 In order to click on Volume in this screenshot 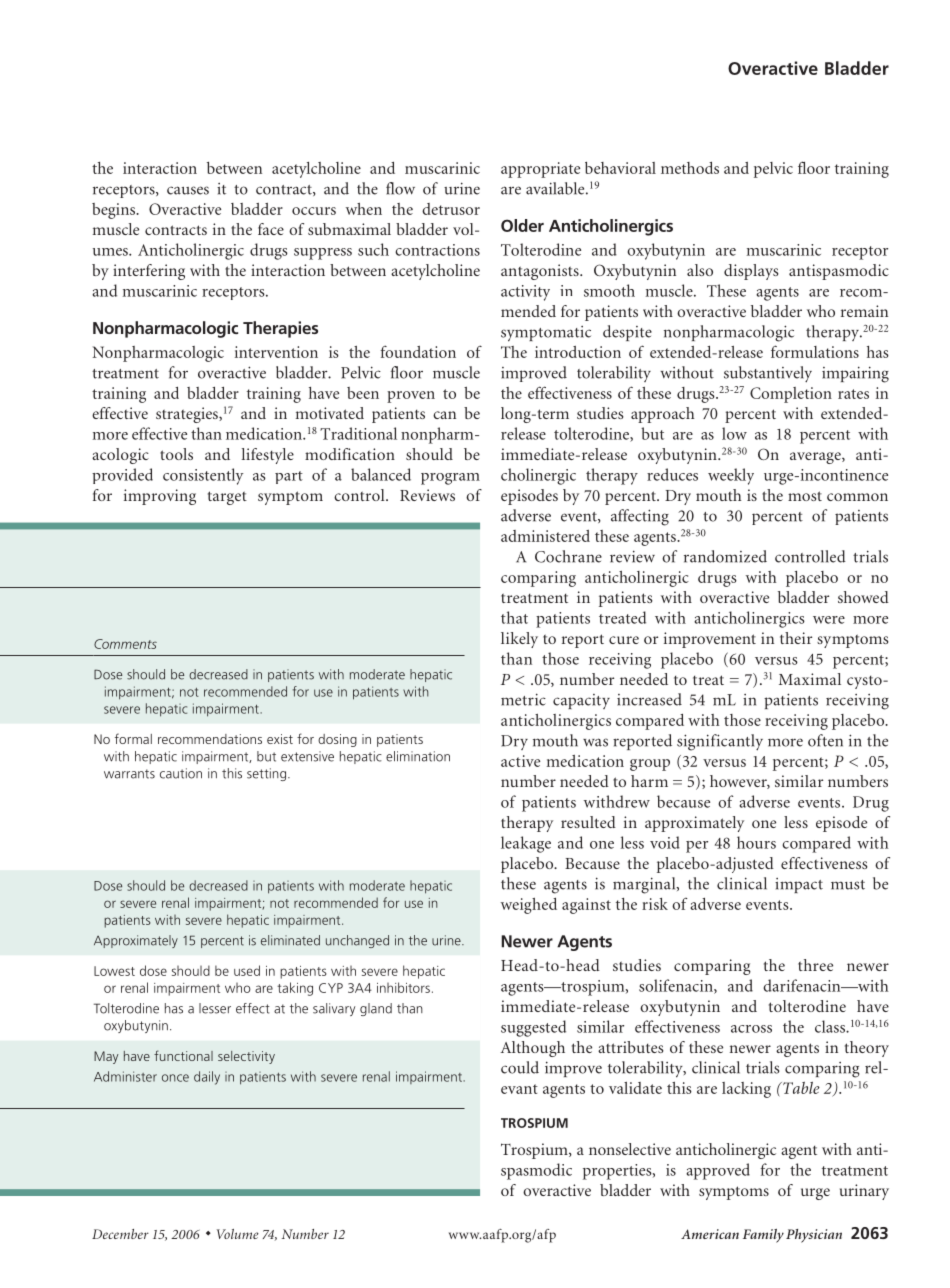, I will do `click(238, 1234)`.
